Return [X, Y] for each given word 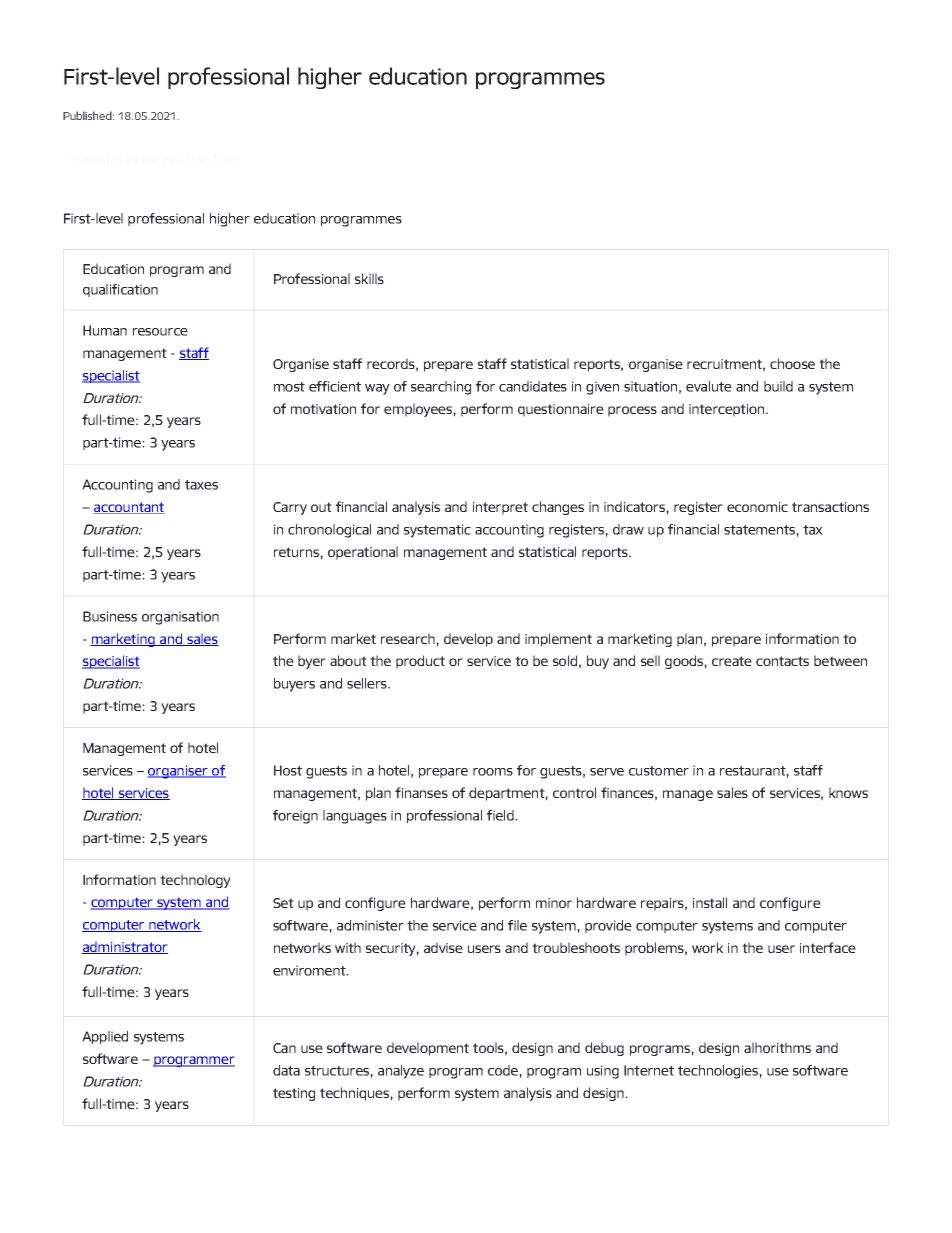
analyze [401, 1072]
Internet [649, 1070]
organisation [180, 618]
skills [369, 278]
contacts [782, 661]
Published [88, 115]
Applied [105, 1037]
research [409, 638]
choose [792, 363]
